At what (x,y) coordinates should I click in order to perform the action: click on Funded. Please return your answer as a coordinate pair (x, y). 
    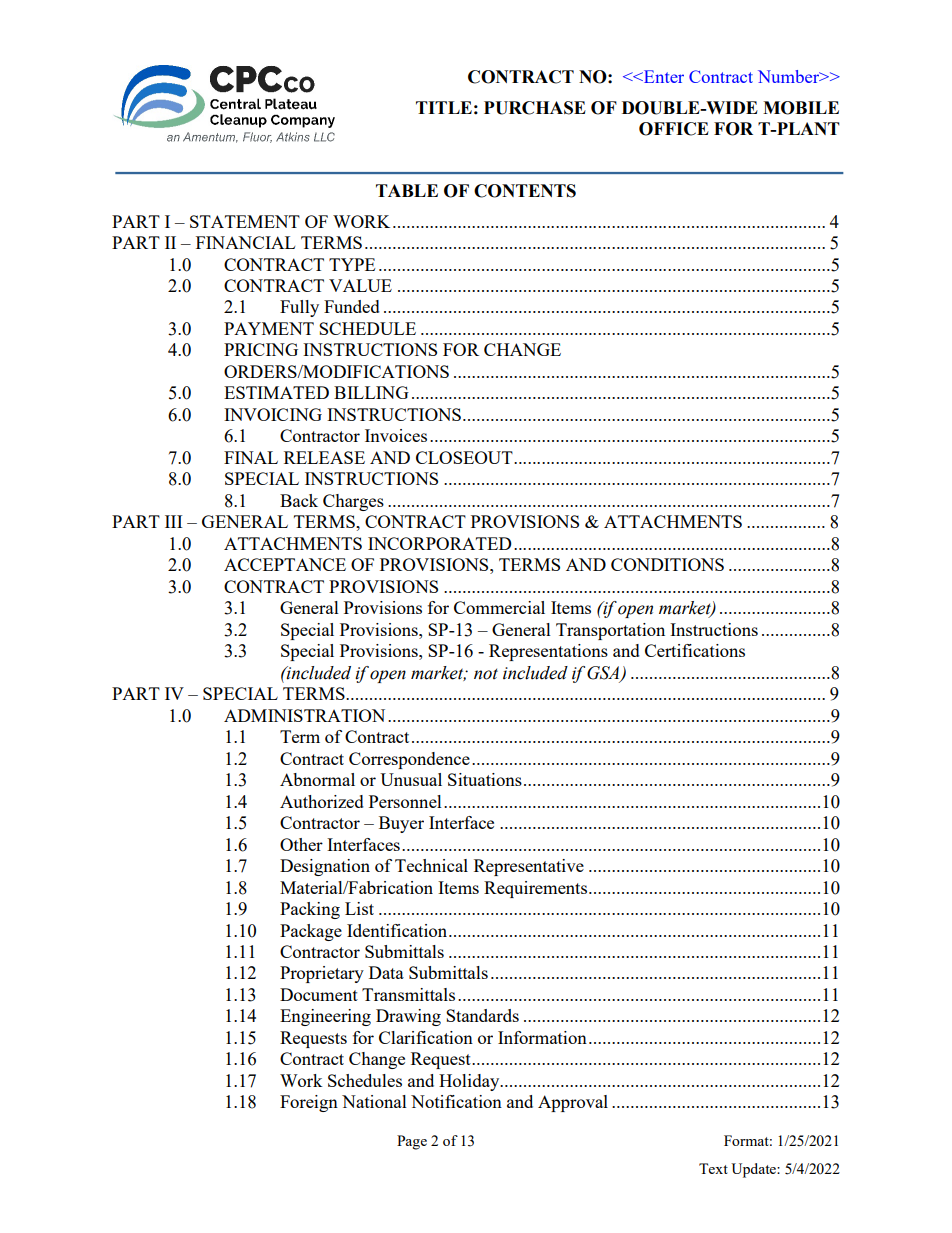
    Looking at the image, I should click on (352, 306).
